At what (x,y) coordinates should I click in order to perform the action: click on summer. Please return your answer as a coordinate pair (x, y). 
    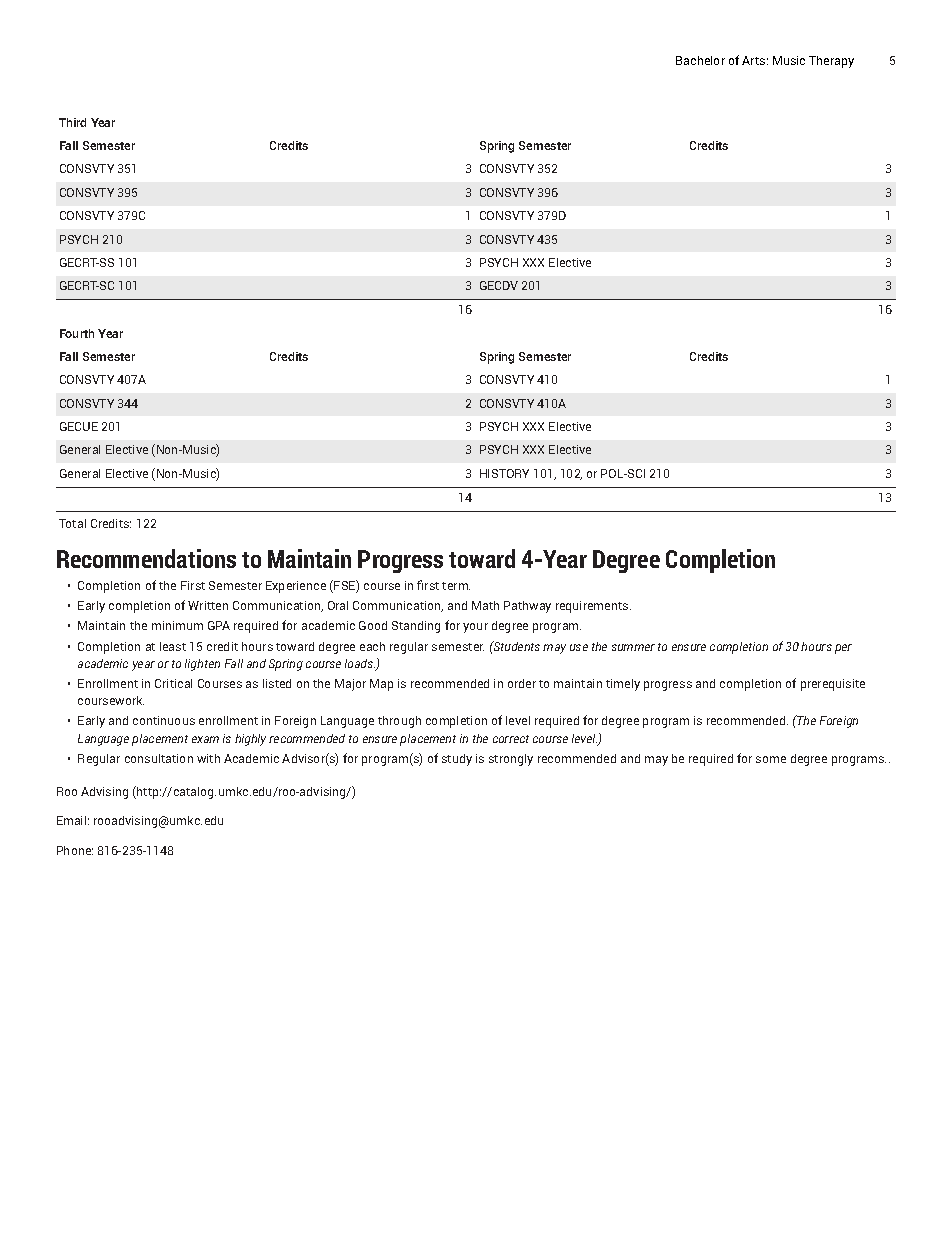
    Looking at the image, I should click on (633, 647).
